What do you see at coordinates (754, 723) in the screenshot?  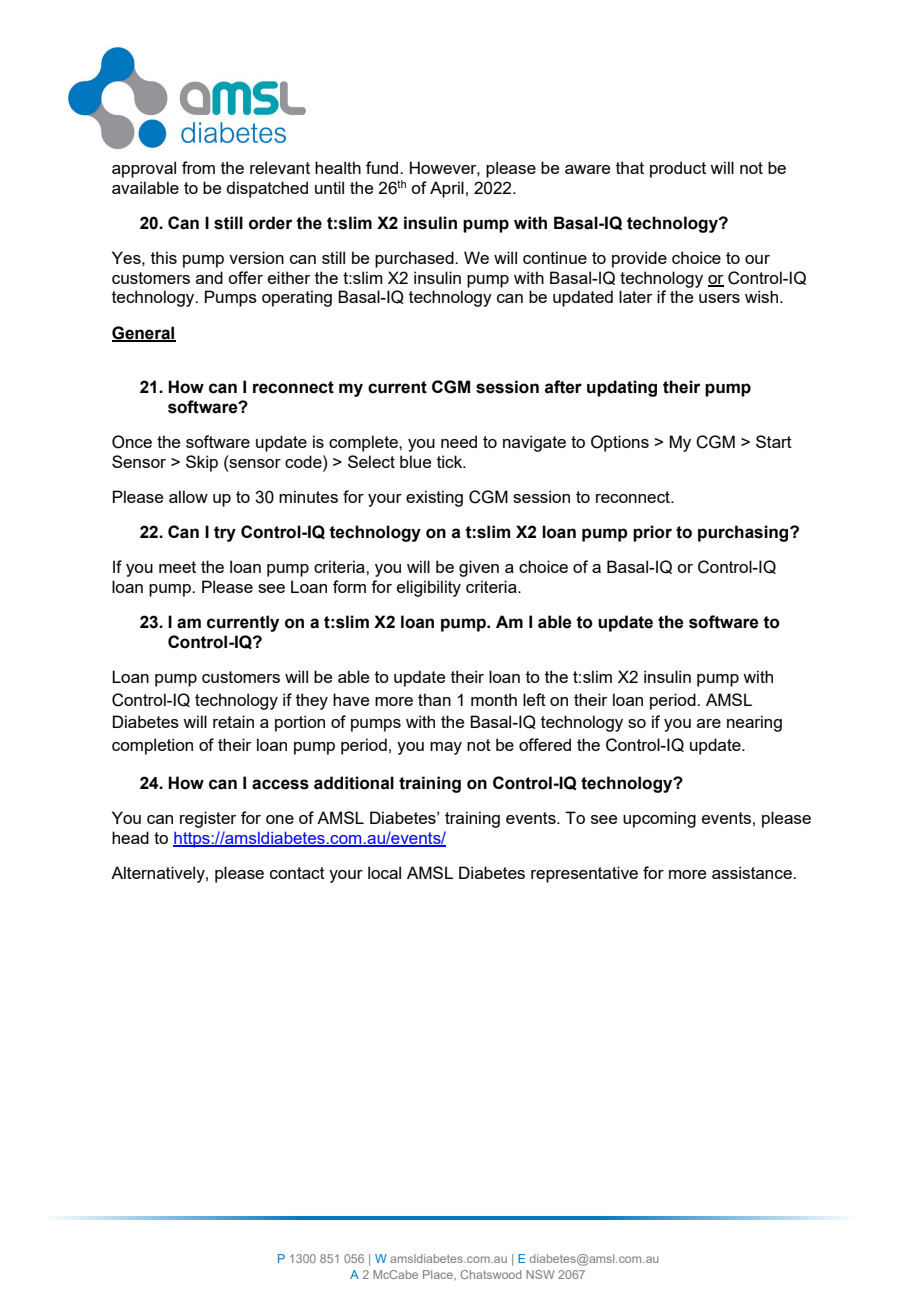 I see `nearing` at bounding box center [754, 723].
